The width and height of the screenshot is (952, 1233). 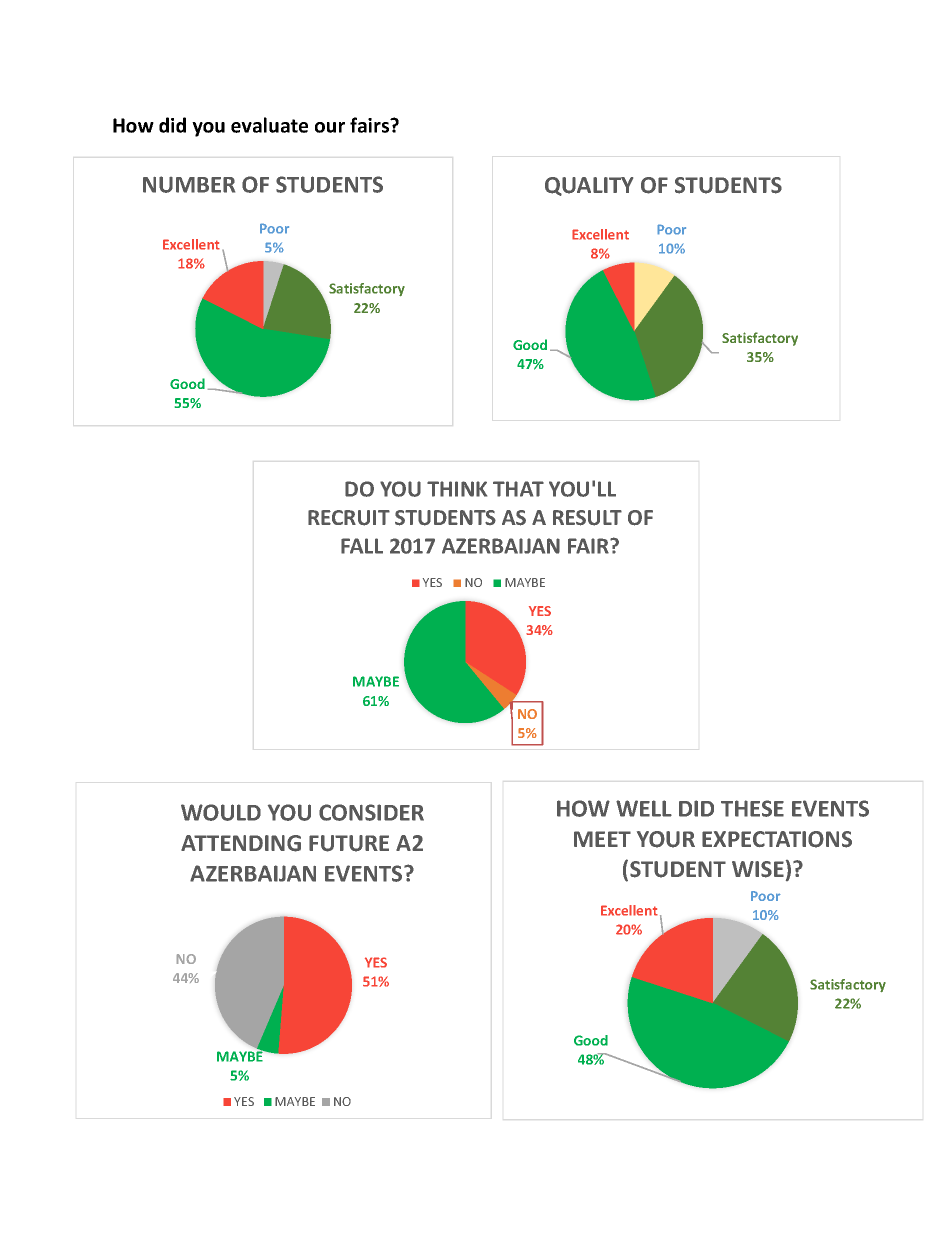 I want to click on RESULT, so click(x=587, y=518).
